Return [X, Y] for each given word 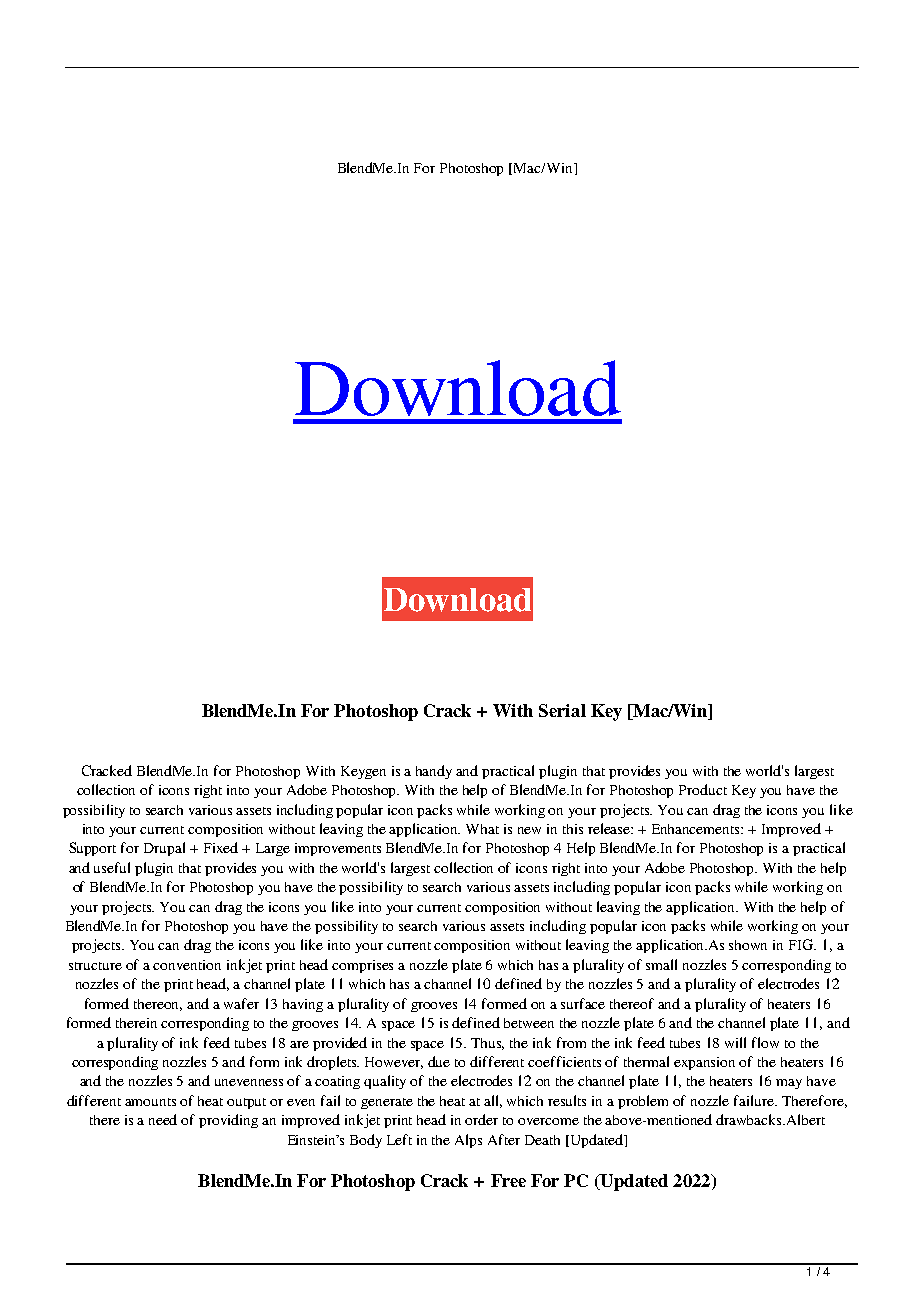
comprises [362, 966]
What [482, 829]
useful [112, 867]
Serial [562, 710]
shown [748, 945]
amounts [150, 1102]
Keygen [363, 772]
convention [187, 965]
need [163, 1119]
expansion [704, 1063]
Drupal [164, 849]
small [661, 964]
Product [703, 789]
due [439, 1061]
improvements [338, 849]
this [573, 829]
